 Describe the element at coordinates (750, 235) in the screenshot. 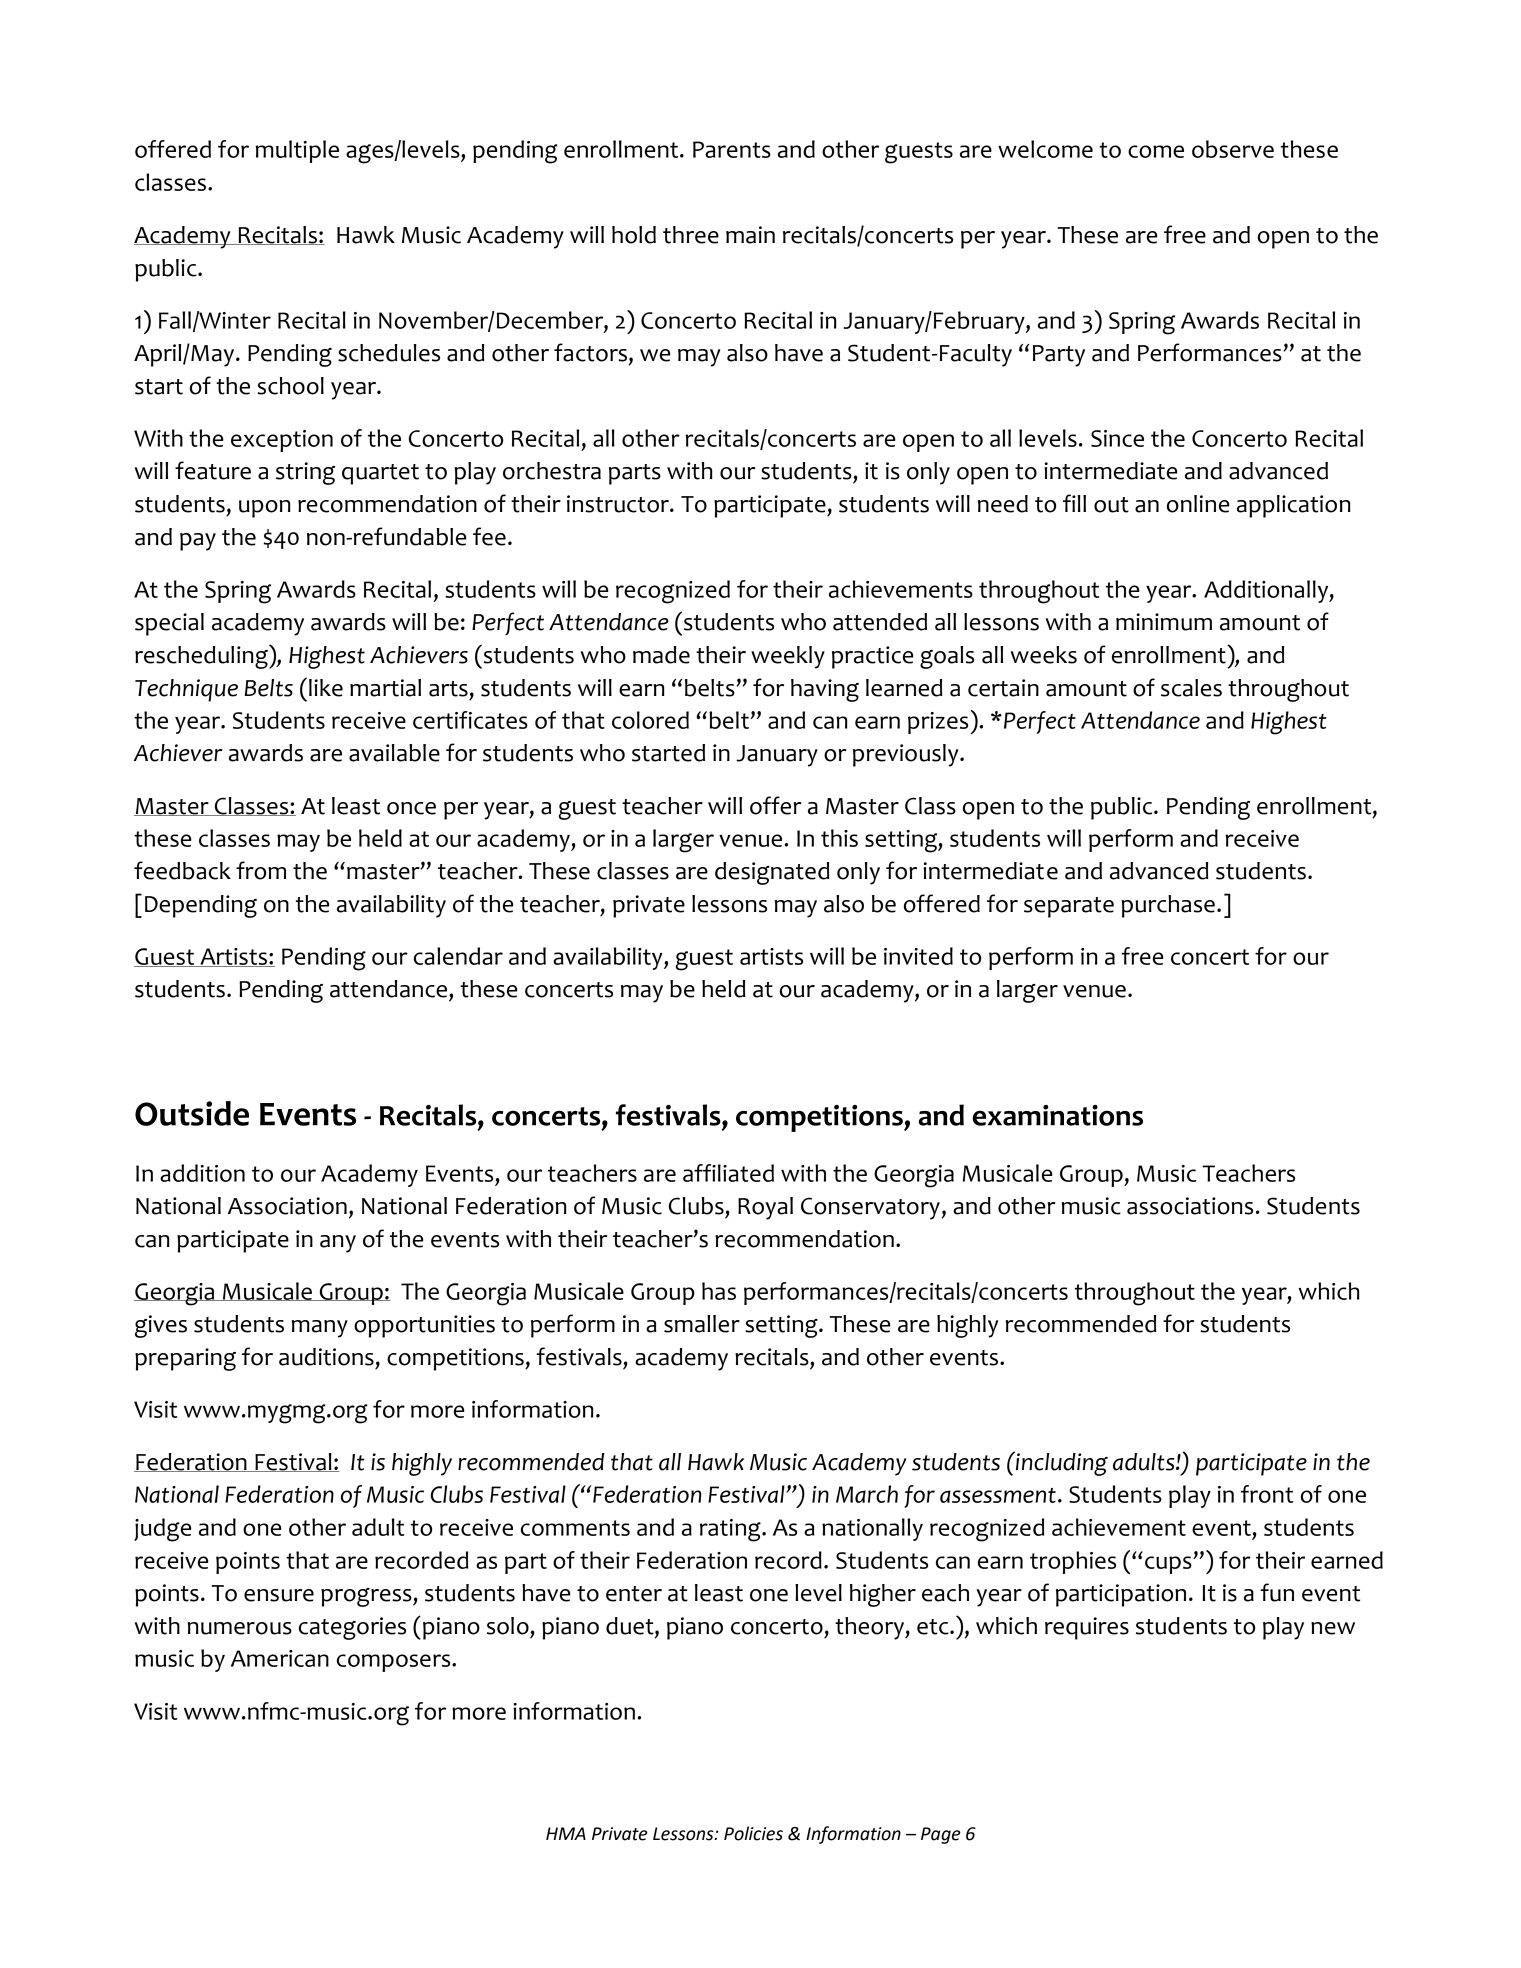

I see `main` at that location.
